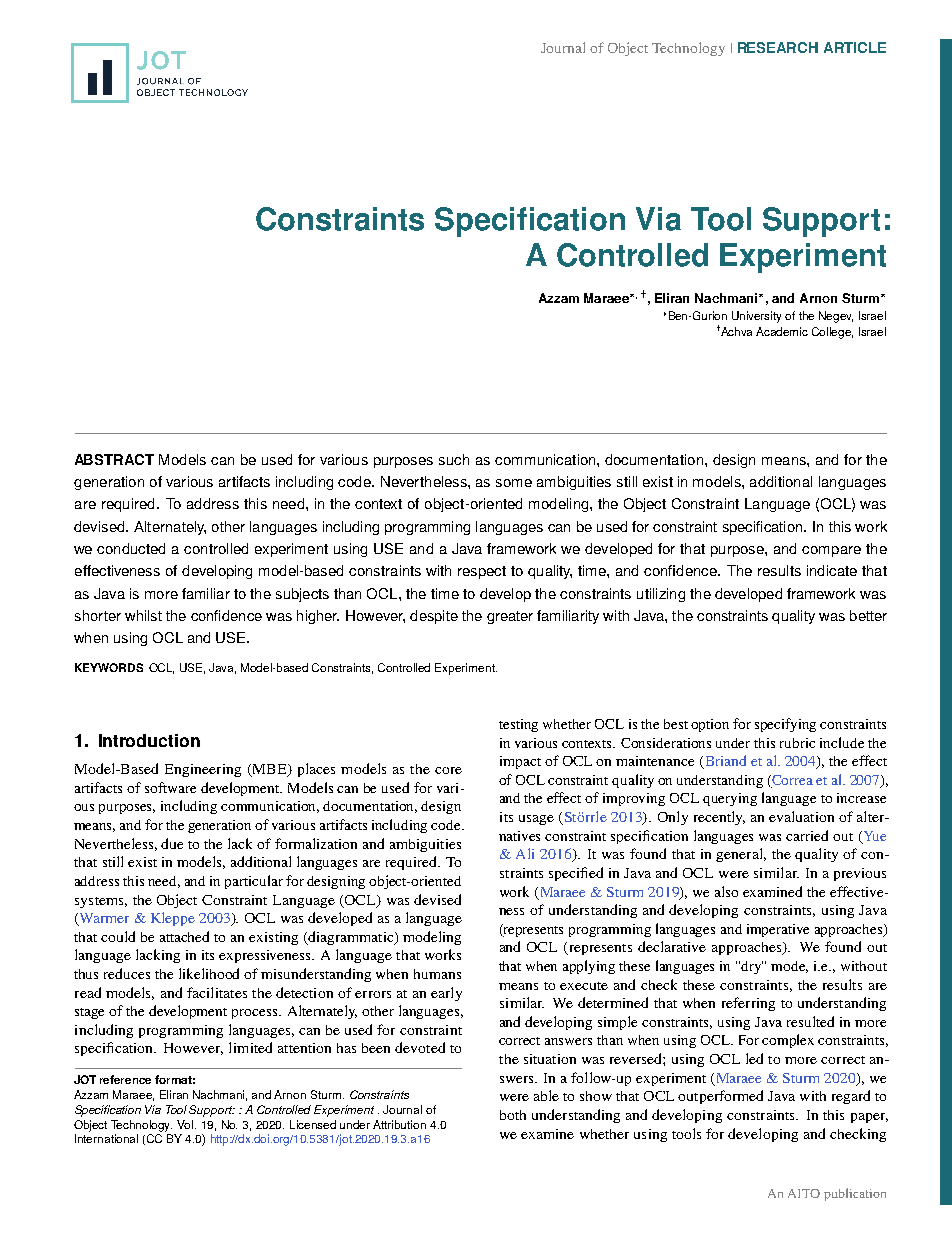 The width and height of the page is (952, 1233). What do you see at coordinates (536, 820) in the page?
I see `usage` at bounding box center [536, 820].
